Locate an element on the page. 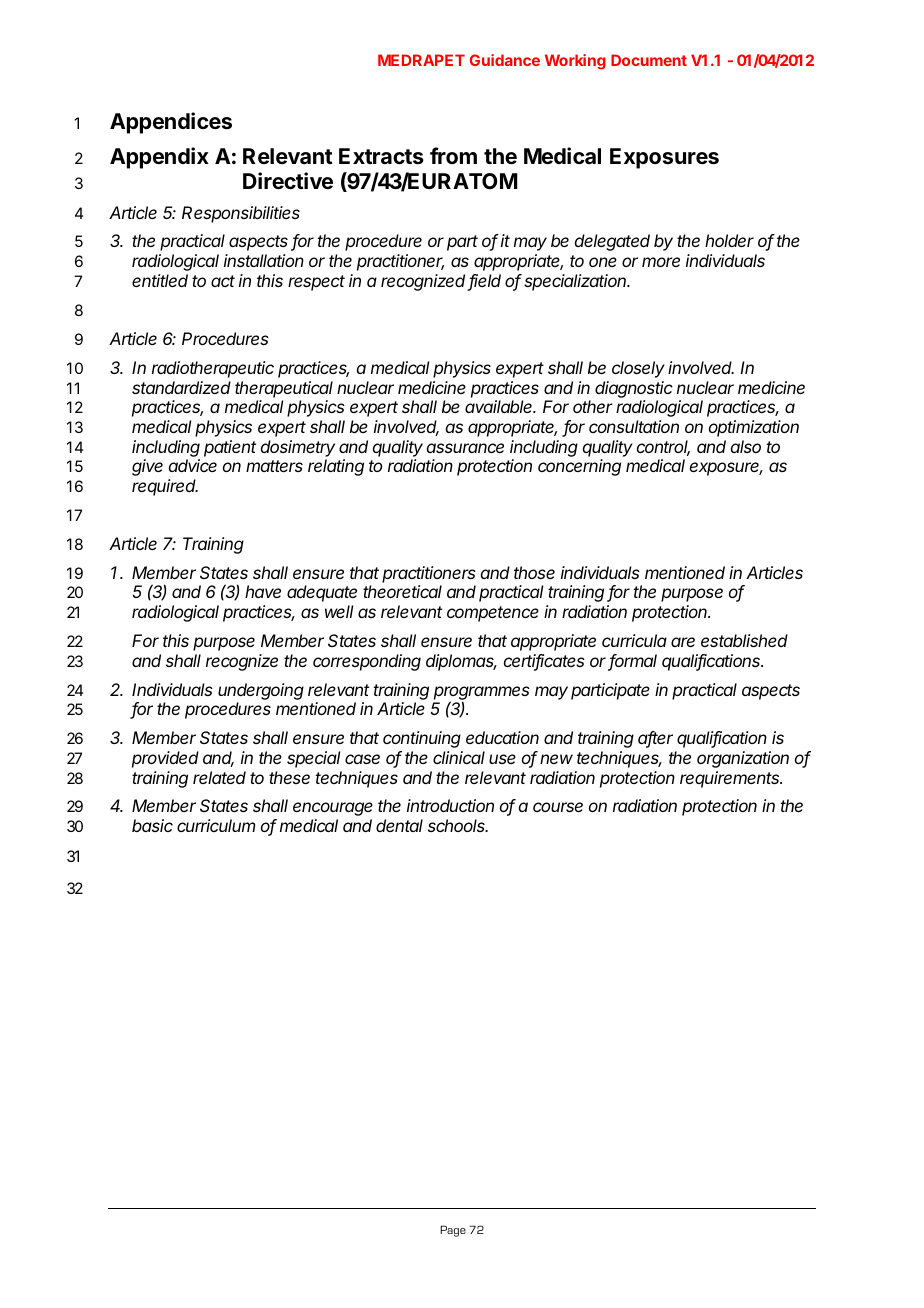 The image size is (924, 1308). clinical is located at coordinates (459, 757).
